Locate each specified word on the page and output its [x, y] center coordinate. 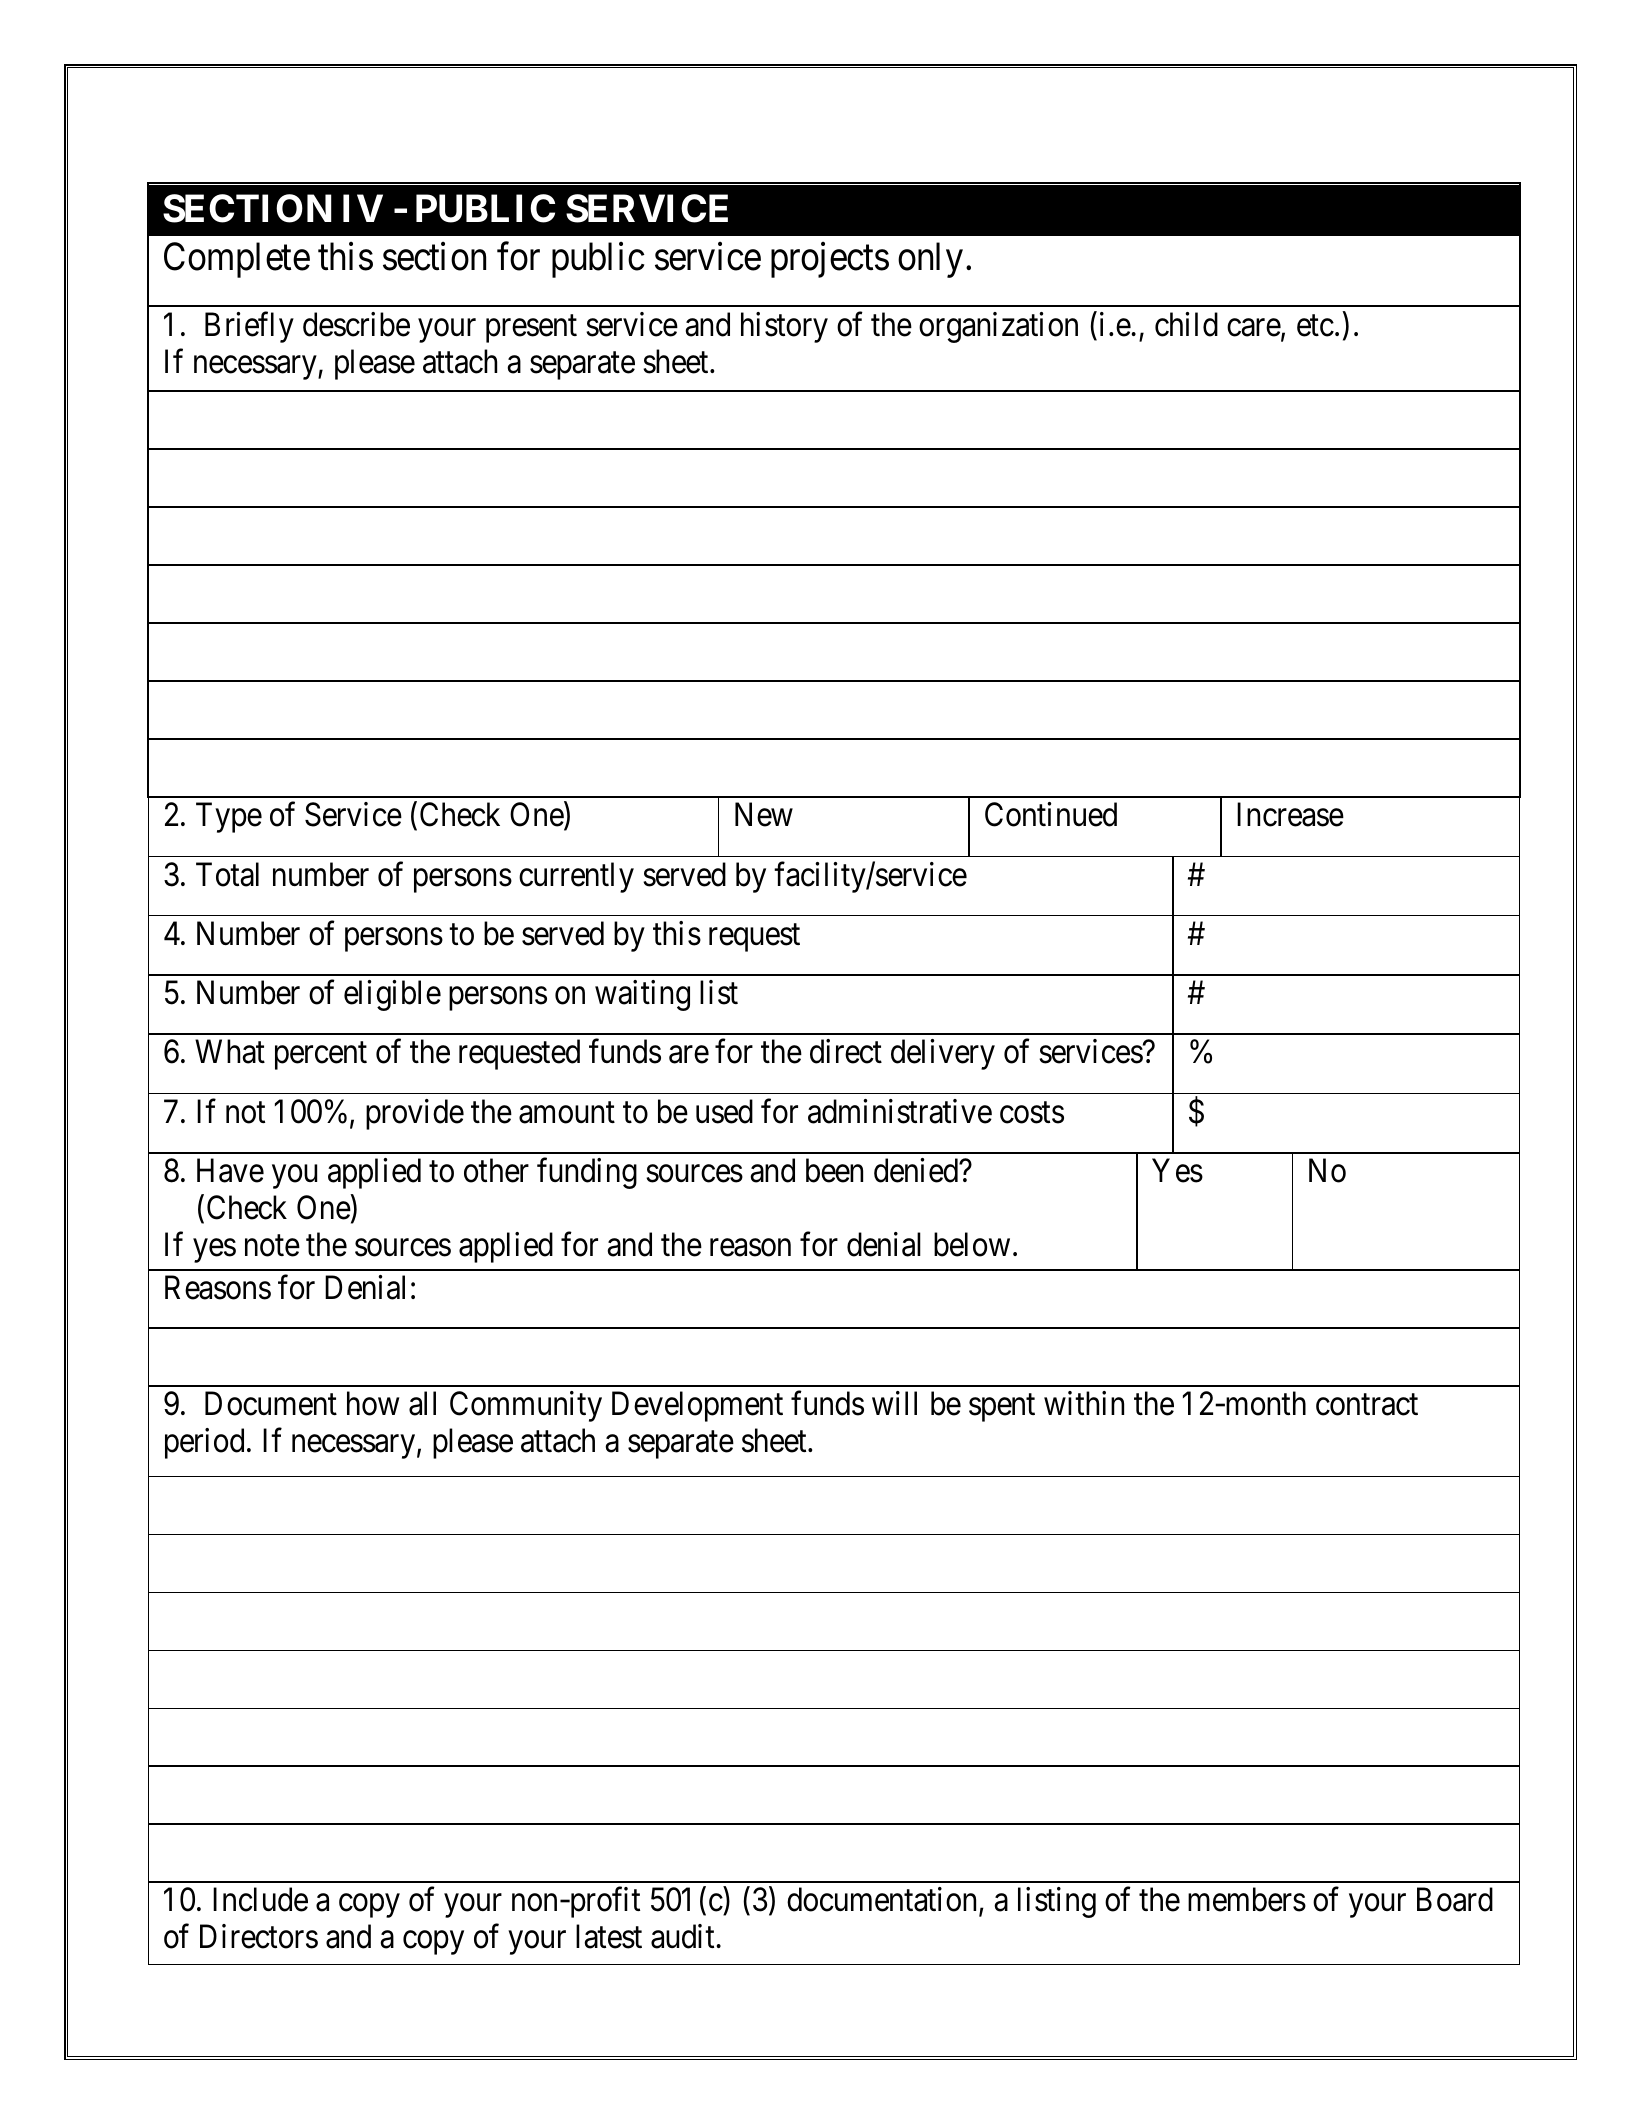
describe [356, 324]
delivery [943, 1054]
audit [682, 1936]
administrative [900, 1111]
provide [415, 1114]
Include [260, 1899]
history [784, 327]
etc [1315, 326]
